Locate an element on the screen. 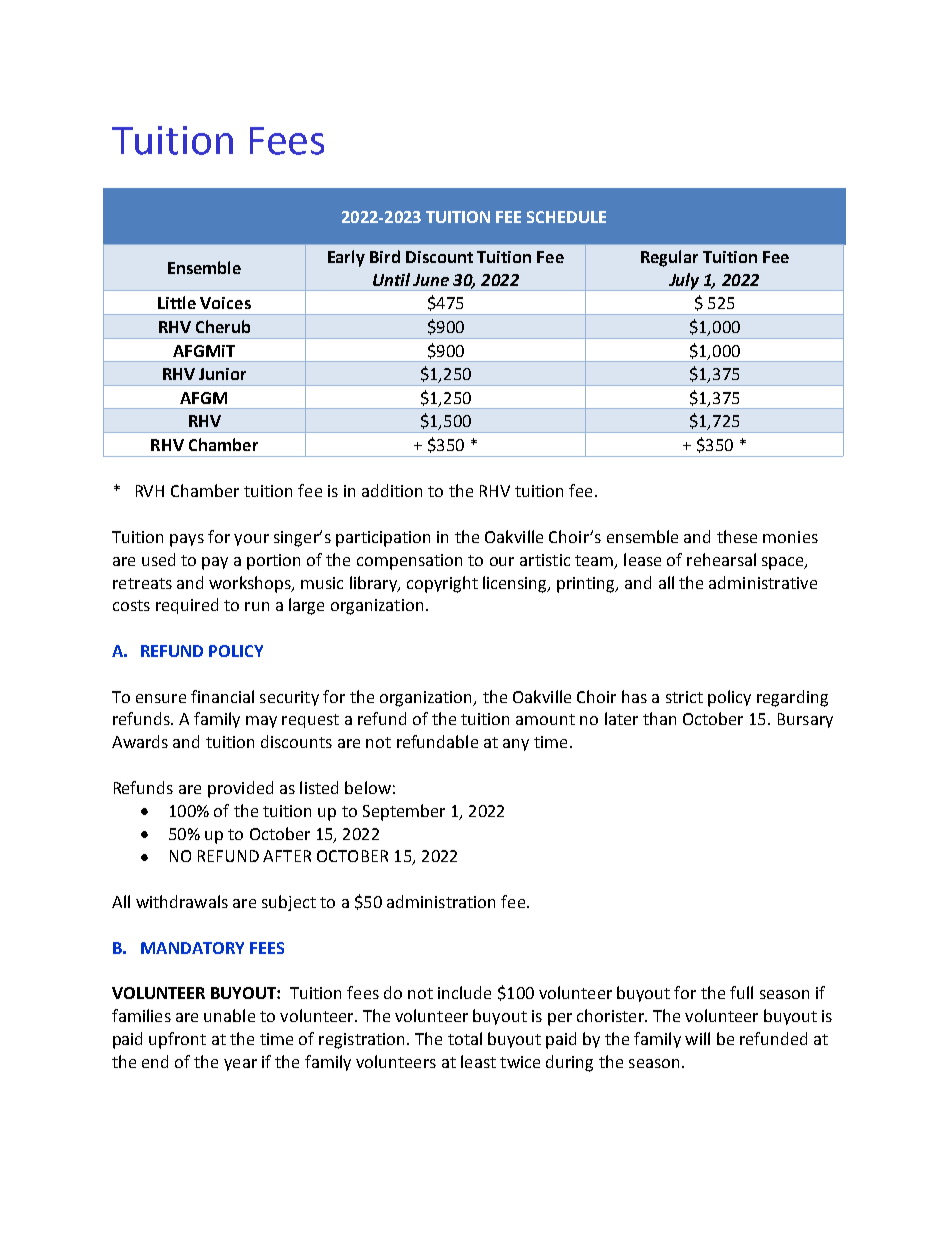  full is located at coordinates (741, 992).
